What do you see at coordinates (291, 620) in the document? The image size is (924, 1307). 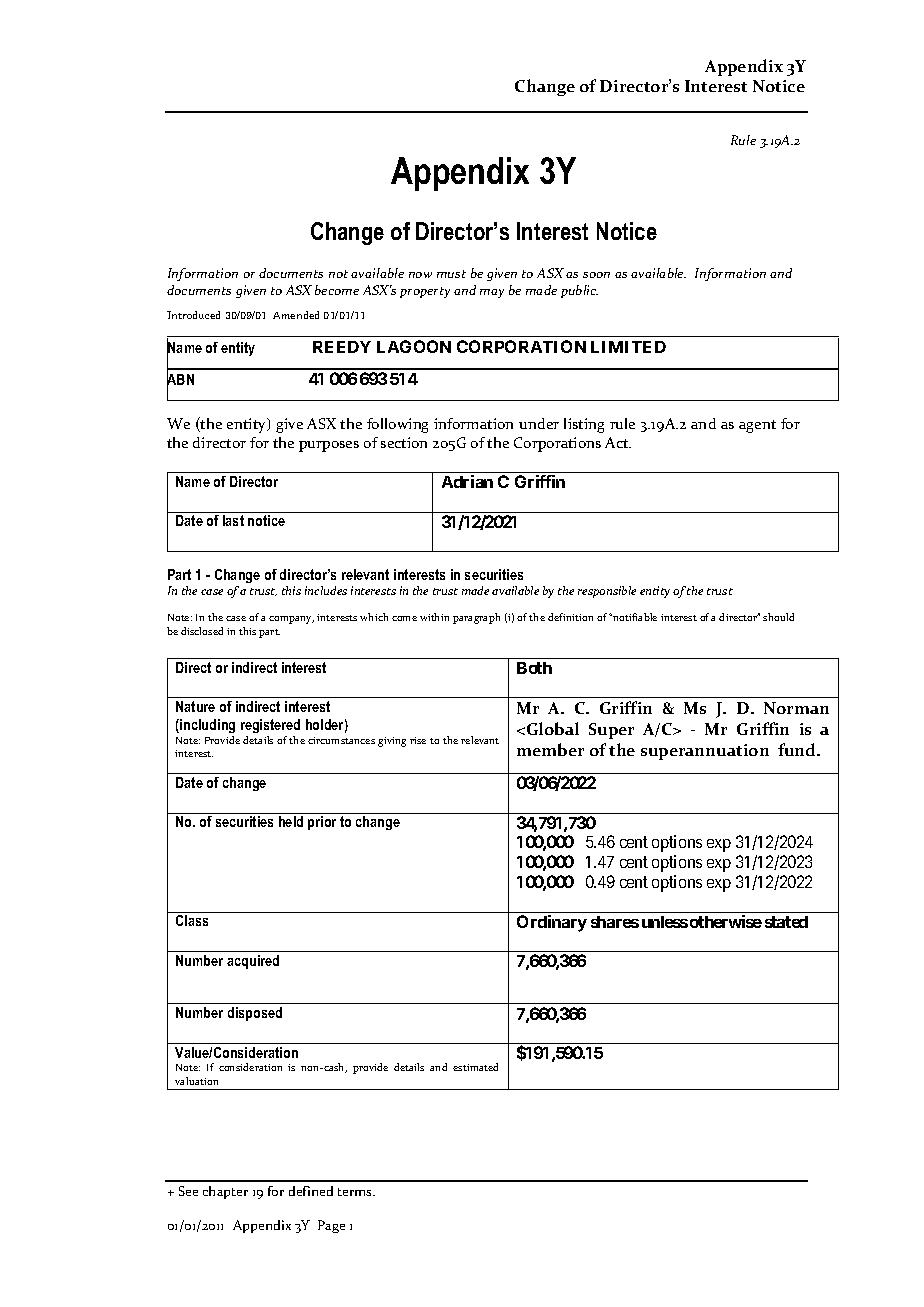 I see `company` at bounding box center [291, 620].
